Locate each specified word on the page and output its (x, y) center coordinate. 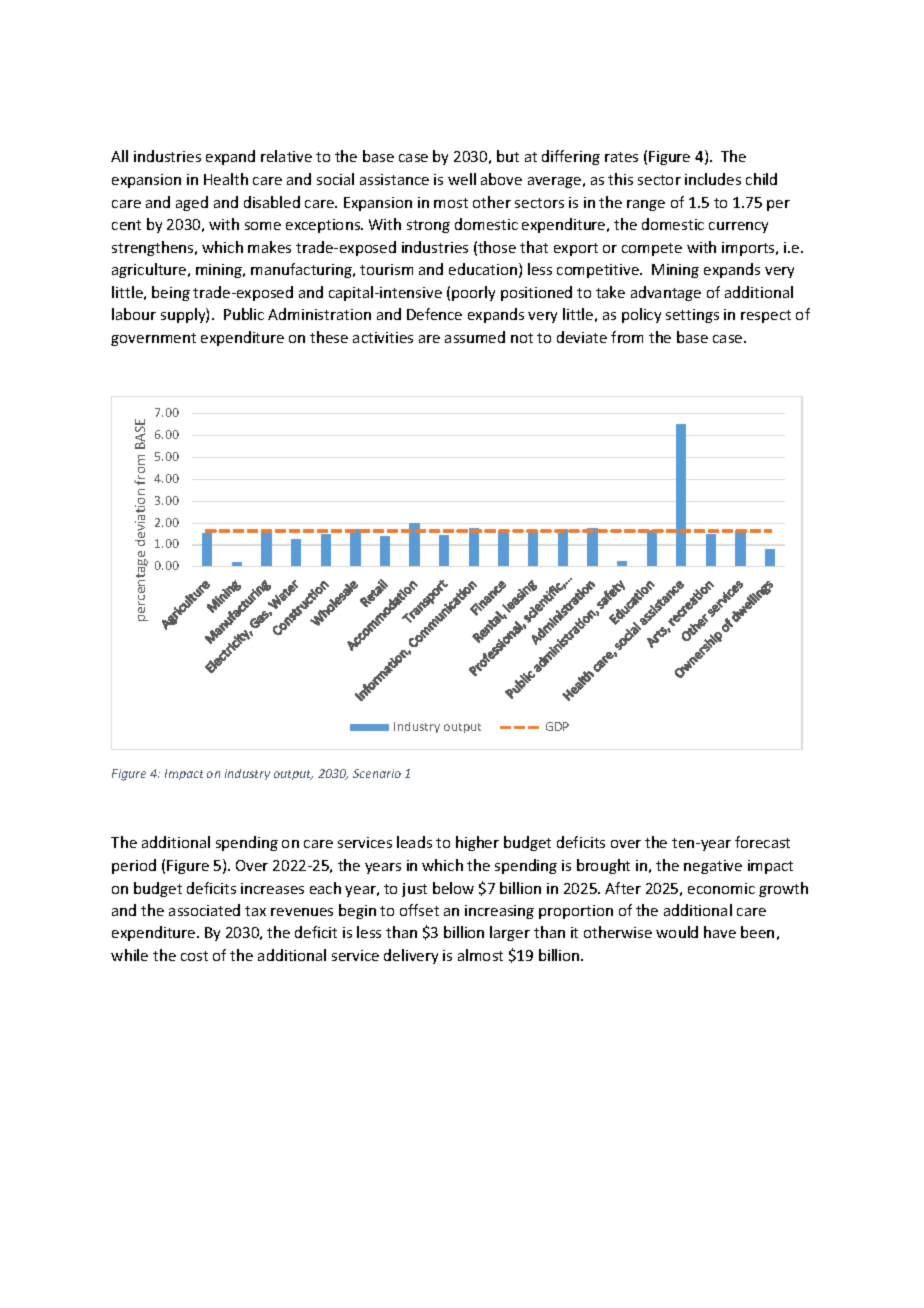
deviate (582, 337)
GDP (557, 726)
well (462, 179)
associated (204, 910)
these (329, 337)
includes (713, 179)
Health (226, 179)
